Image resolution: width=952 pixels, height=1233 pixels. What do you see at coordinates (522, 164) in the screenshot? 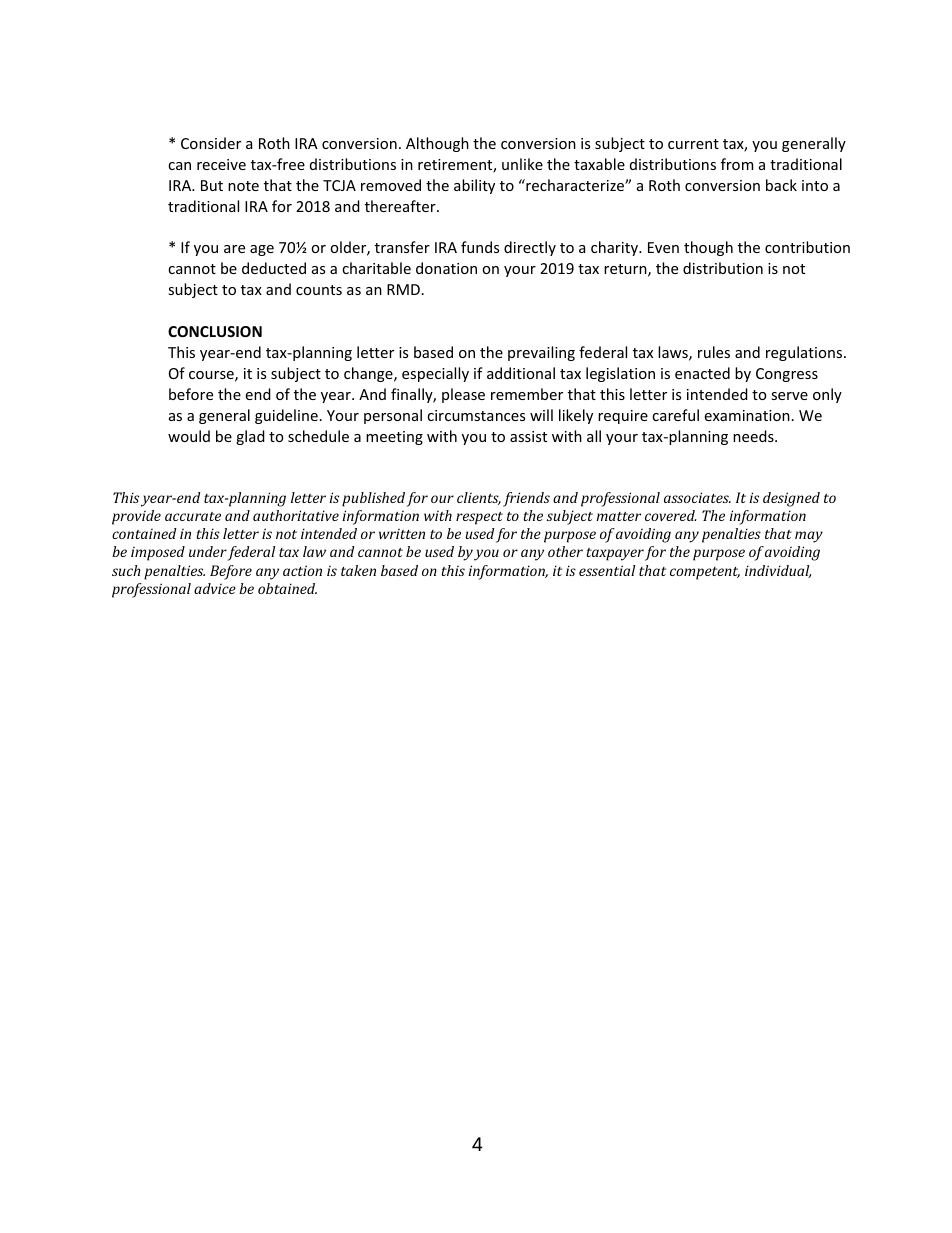
I see `unlike` at bounding box center [522, 164].
